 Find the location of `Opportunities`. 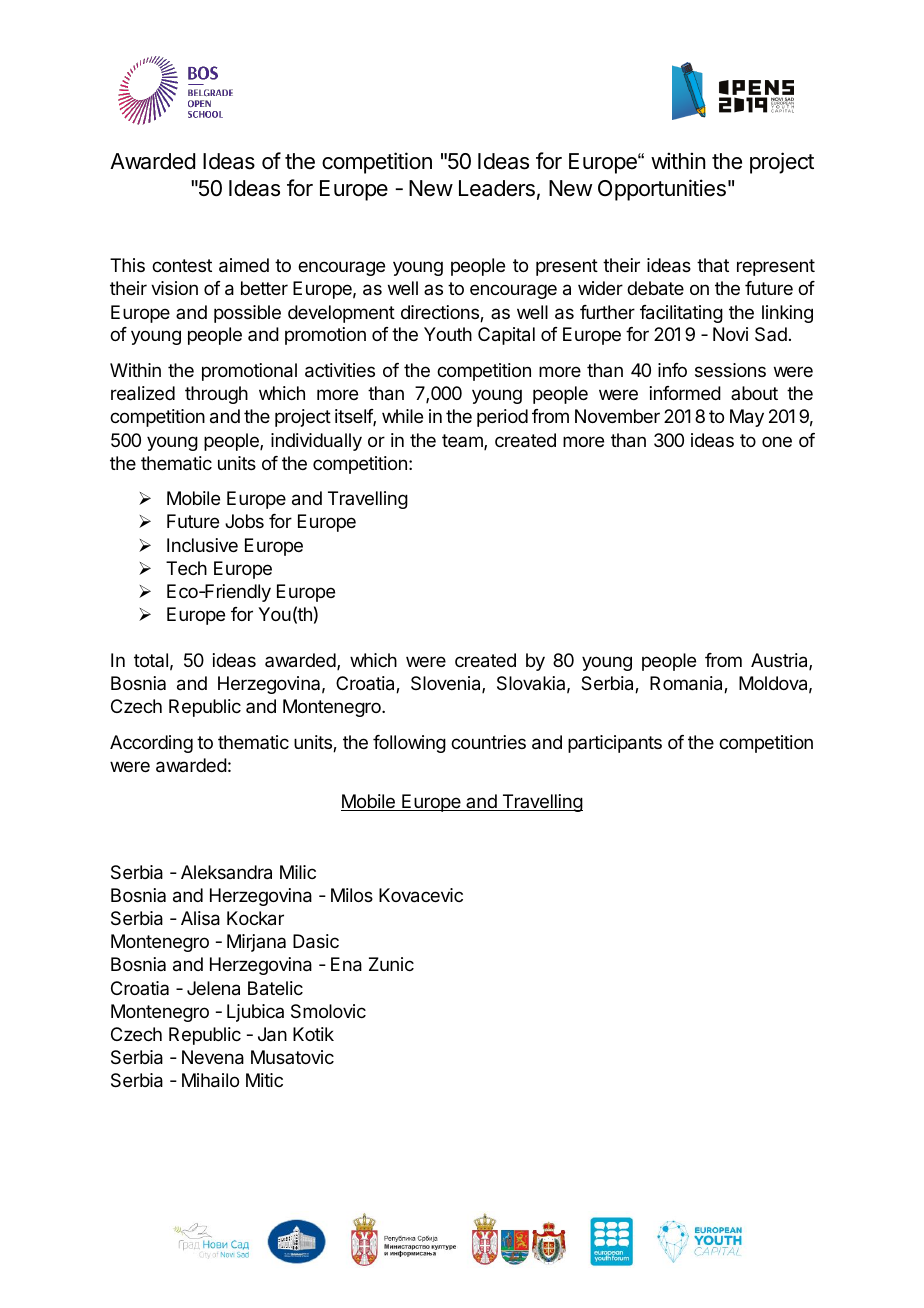

Opportunities is located at coordinates (662, 190).
